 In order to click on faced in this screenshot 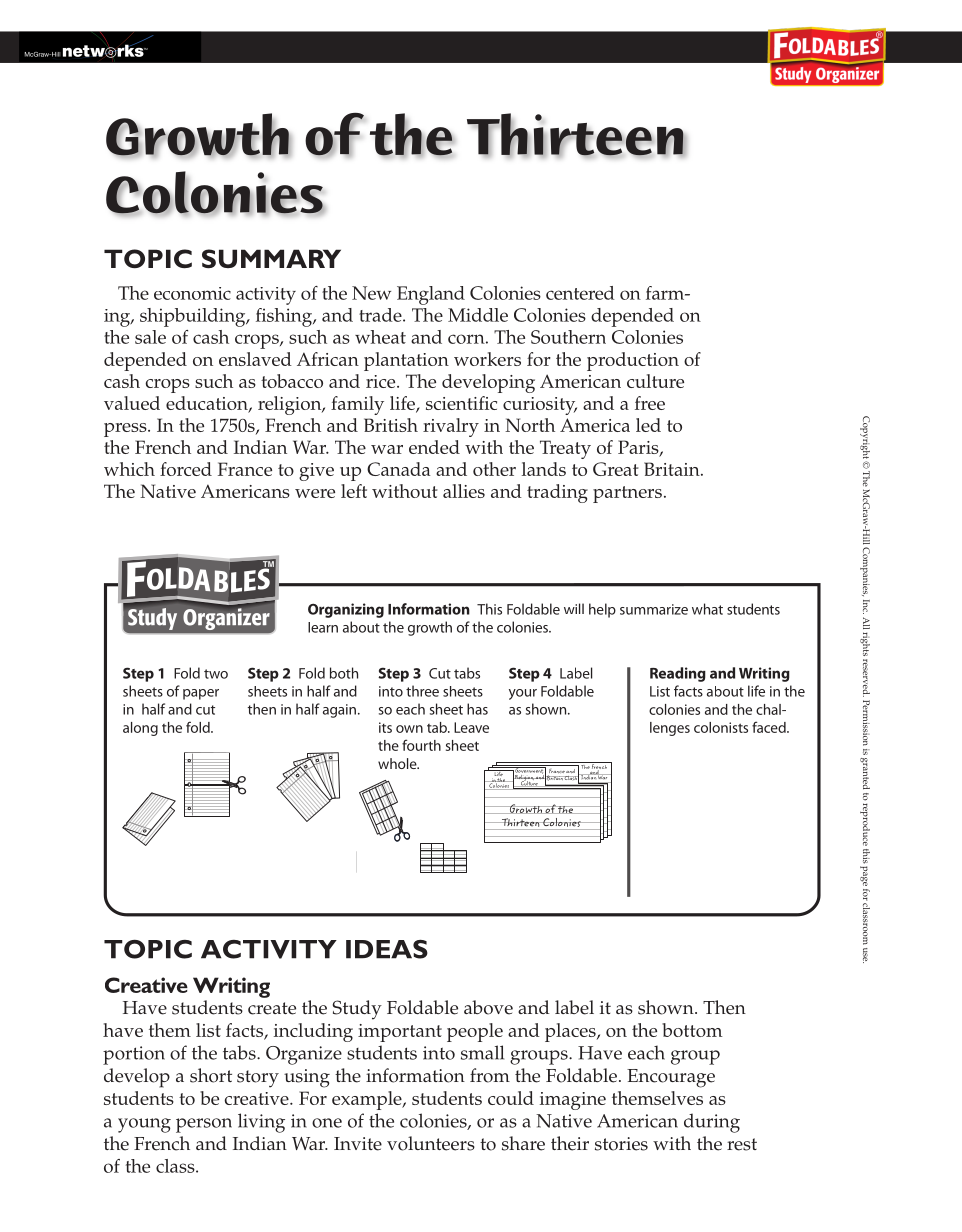, I will do `click(770, 727)`.
